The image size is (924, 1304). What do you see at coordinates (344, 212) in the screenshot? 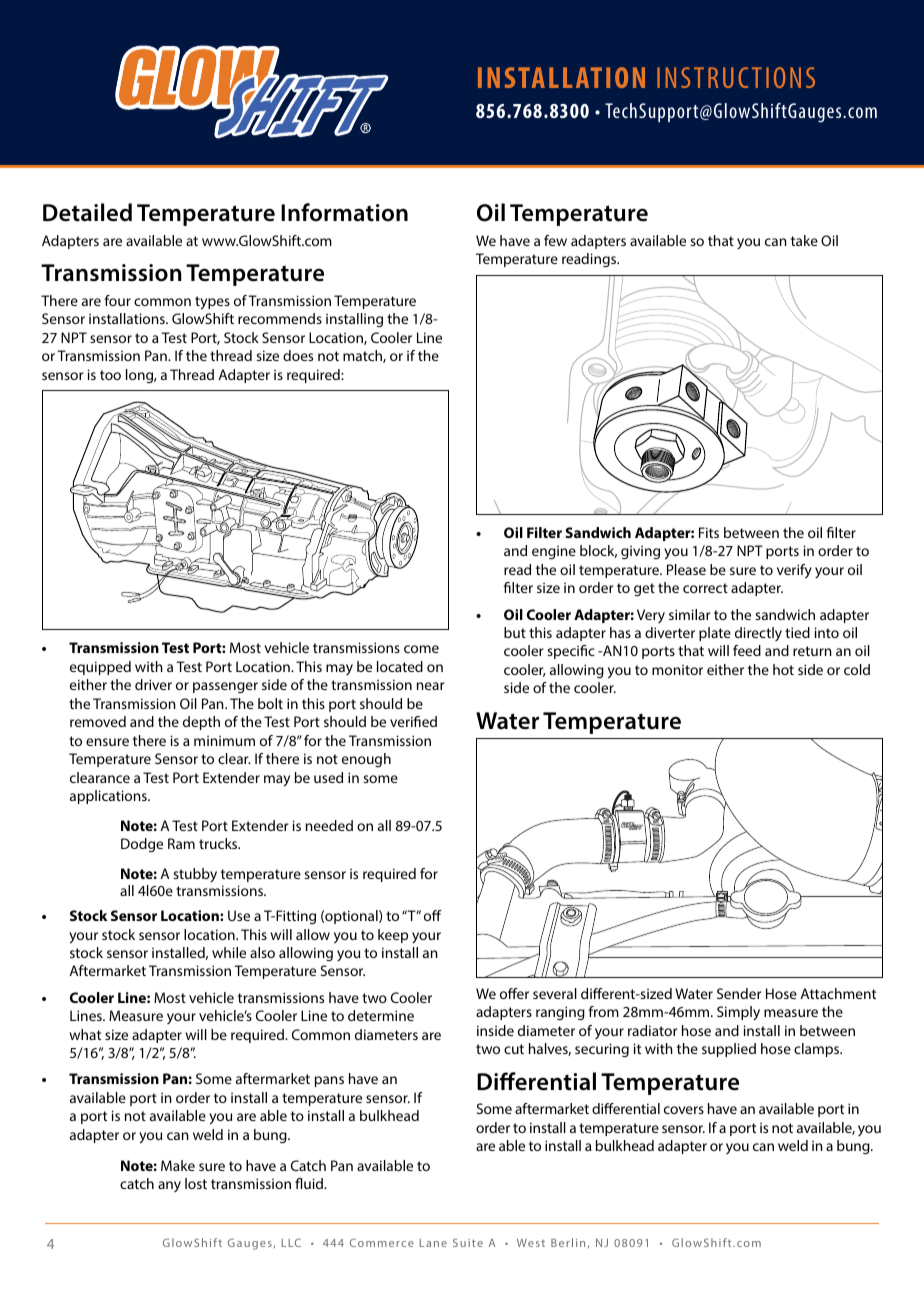
I see `Information` at bounding box center [344, 212].
